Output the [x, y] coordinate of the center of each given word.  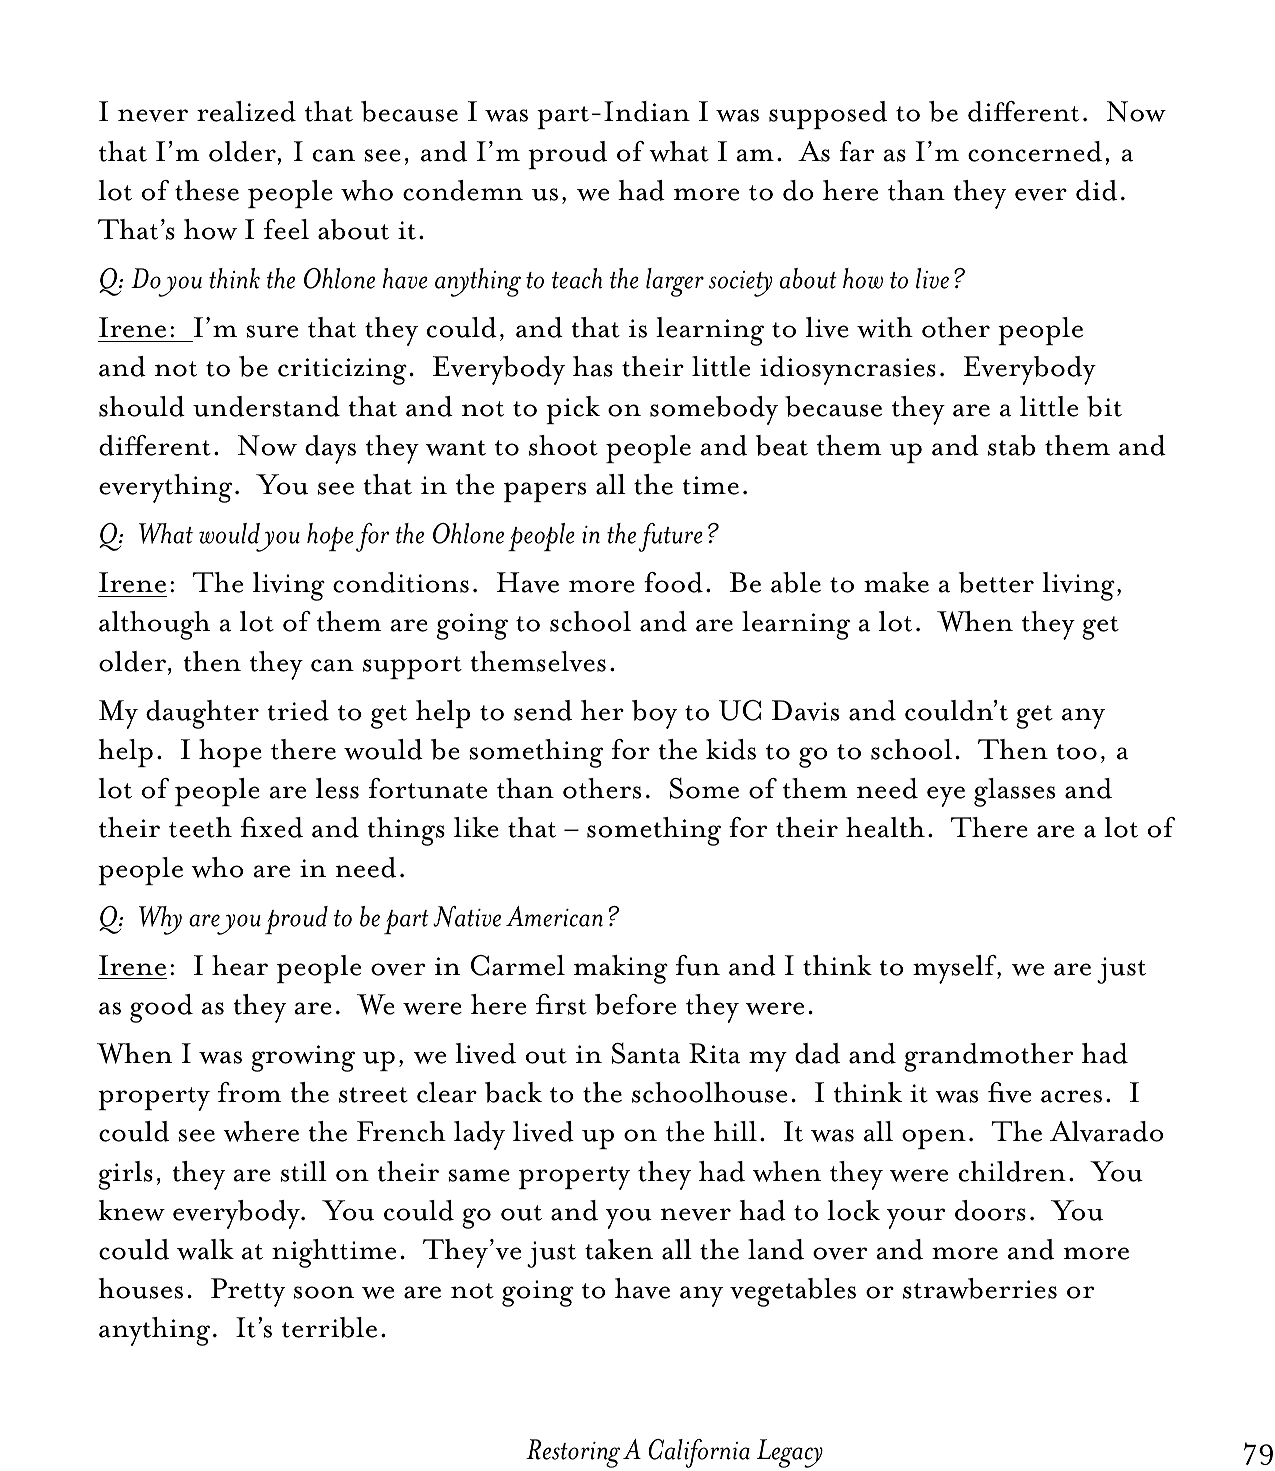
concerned [1035, 151]
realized [246, 111]
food [673, 582]
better [996, 582]
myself [956, 969]
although [154, 625]
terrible [329, 1327]
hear [240, 965]
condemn [463, 190]
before [635, 1004]
